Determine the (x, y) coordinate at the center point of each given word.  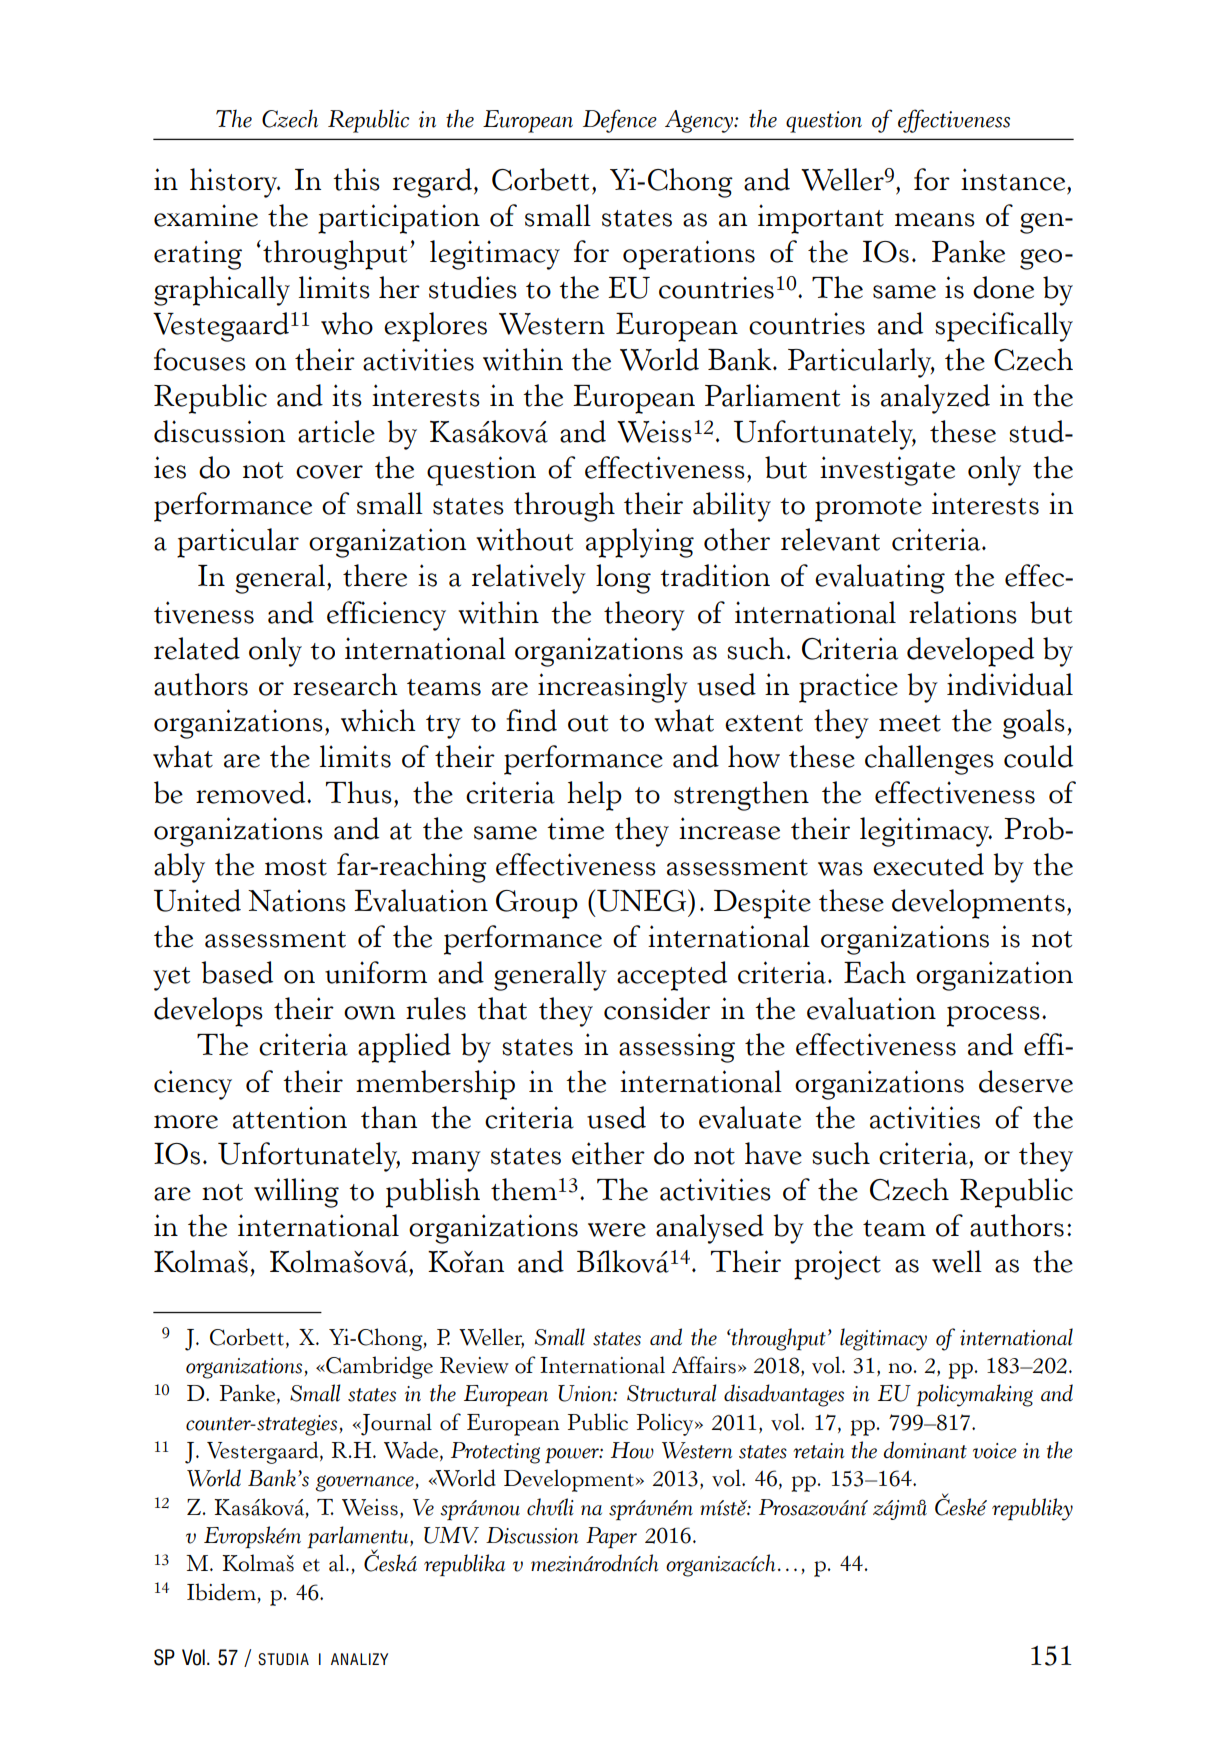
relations (963, 612)
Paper (611, 1538)
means (935, 220)
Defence (620, 121)
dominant (925, 1450)
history (235, 183)
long (623, 579)
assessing (677, 1048)
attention (290, 1117)
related (197, 648)
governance (365, 1483)
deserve (1026, 1081)
